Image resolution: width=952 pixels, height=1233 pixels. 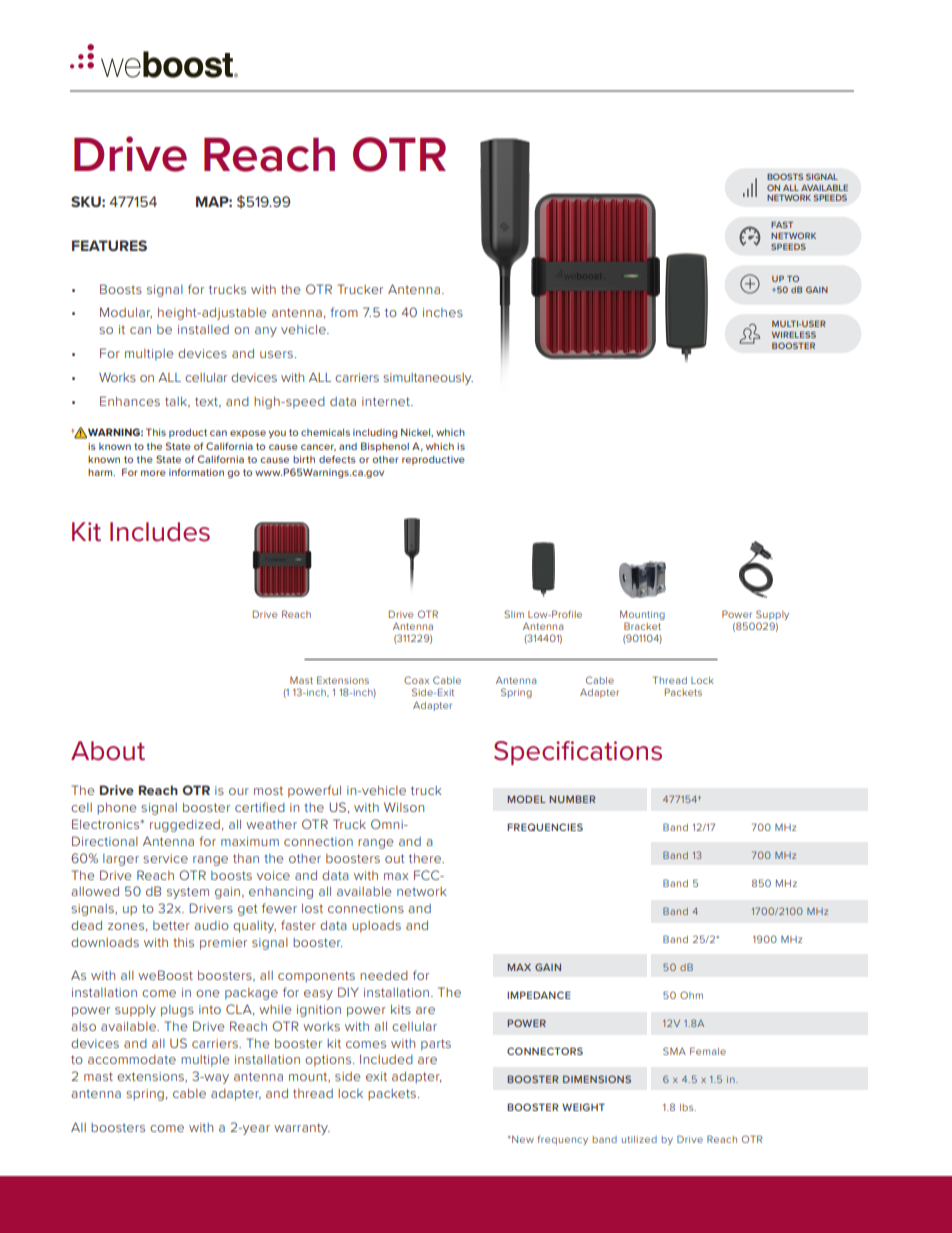 What do you see at coordinates (578, 753) in the page?
I see `Specifications` at bounding box center [578, 753].
